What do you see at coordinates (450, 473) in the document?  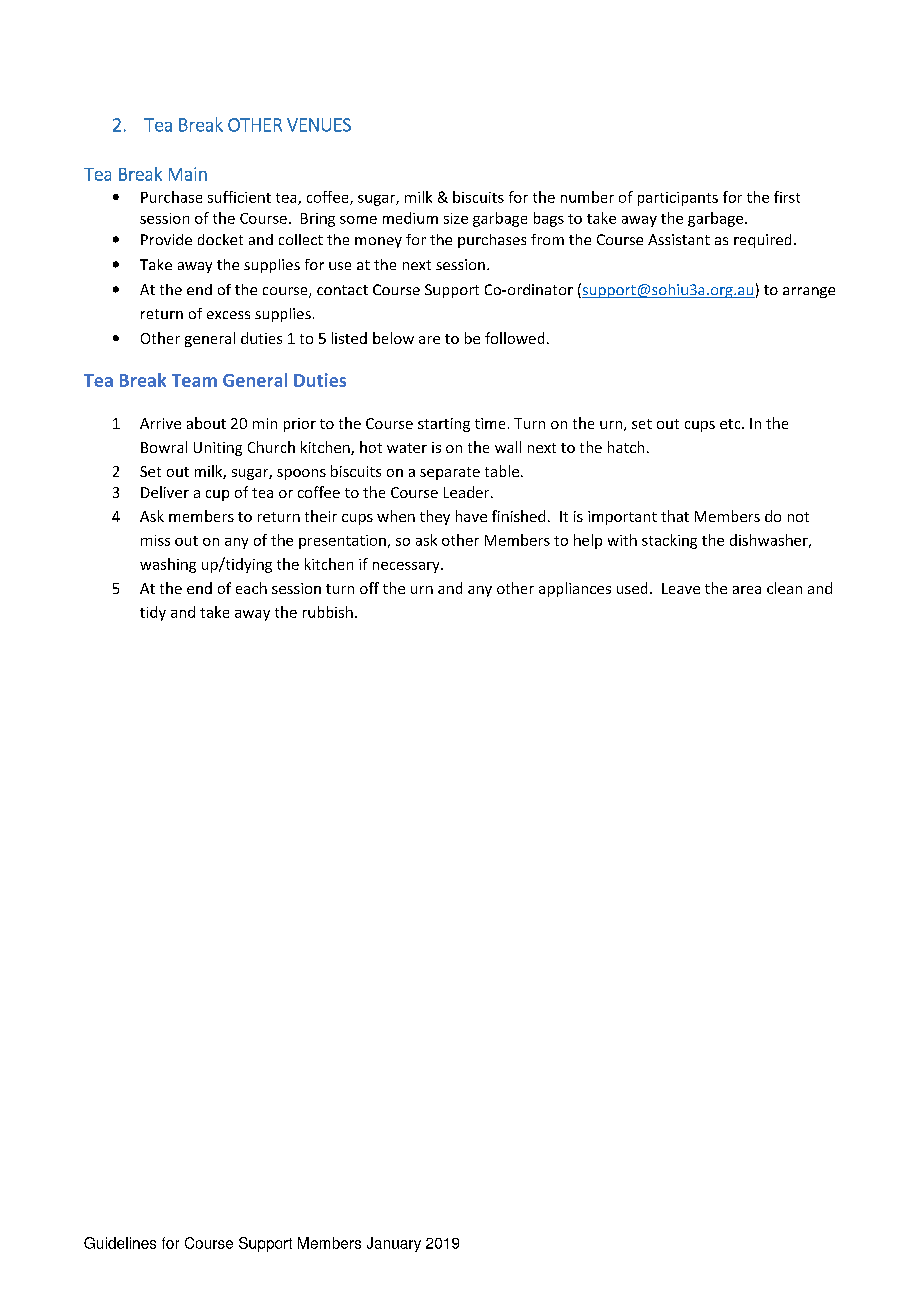 I see `separate` at bounding box center [450, 473].
